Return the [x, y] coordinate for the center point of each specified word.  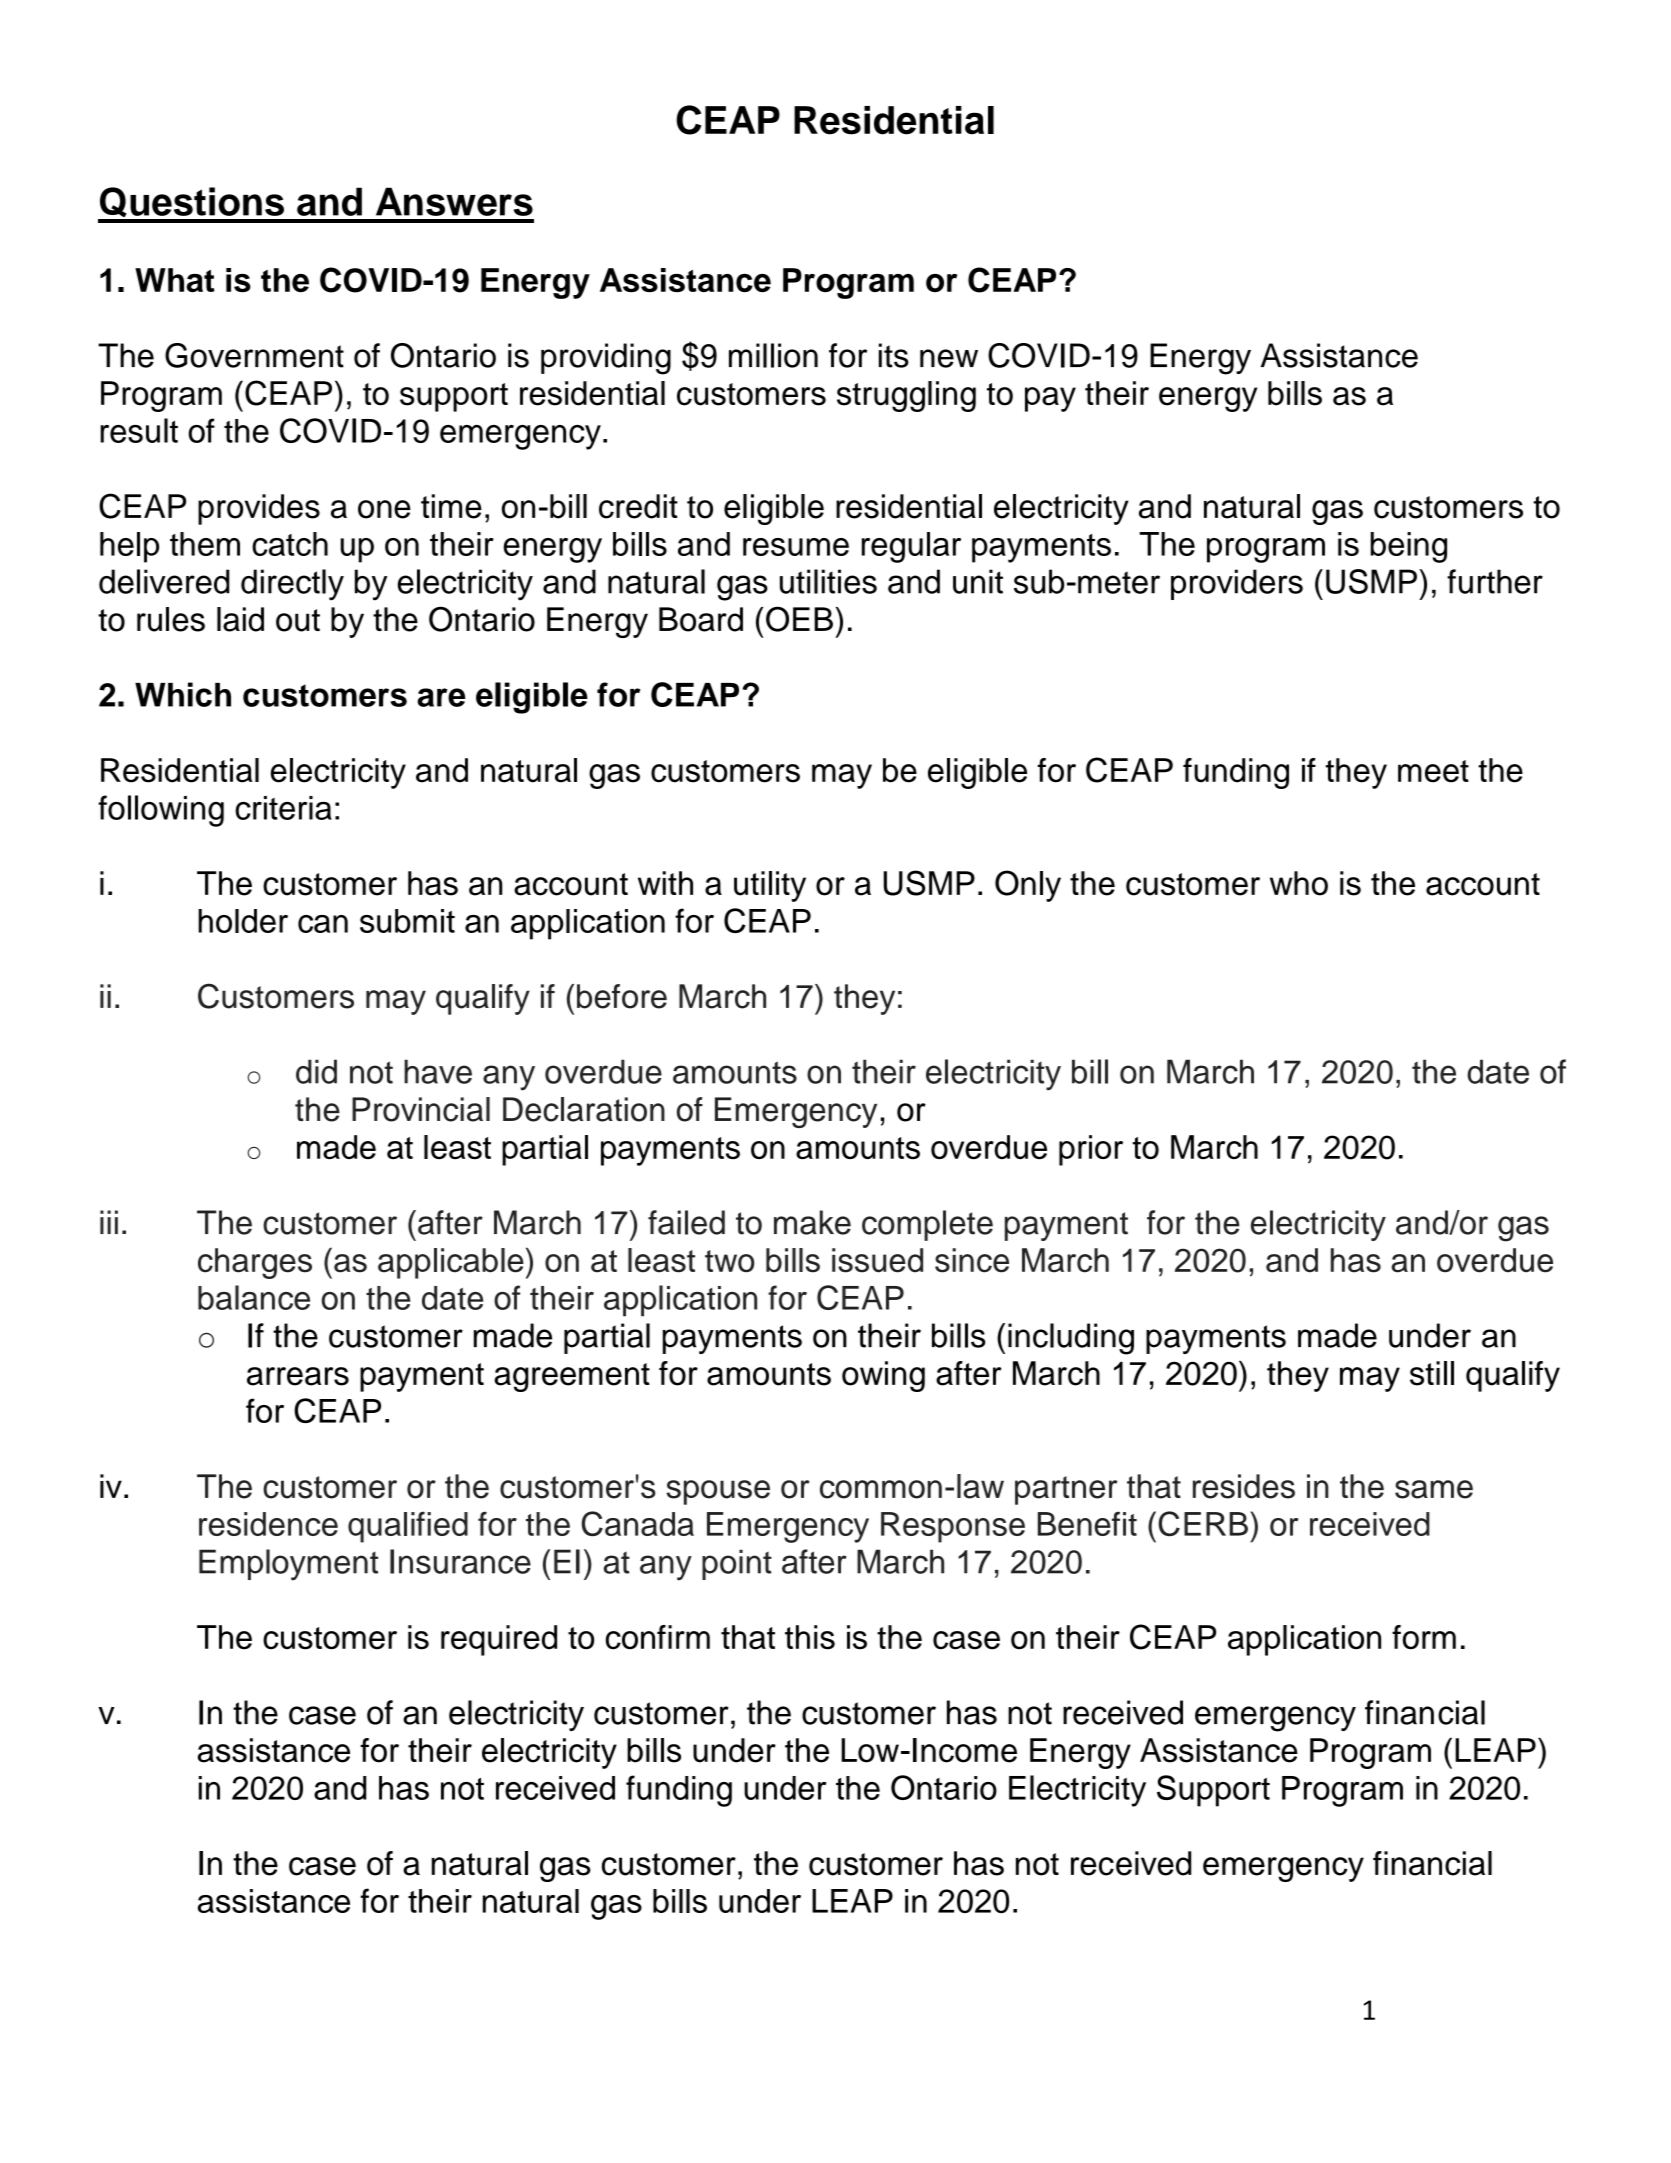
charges [255, 1263]
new [949, 358]
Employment [288, 1565]
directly [292, 585]
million [773, 355]
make [812, 1222]
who [1299, 883]
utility [770, 886]
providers [1237, 584]
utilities [828, 581]
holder [243, 921]
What [174, 280]
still [1432, 1373]
